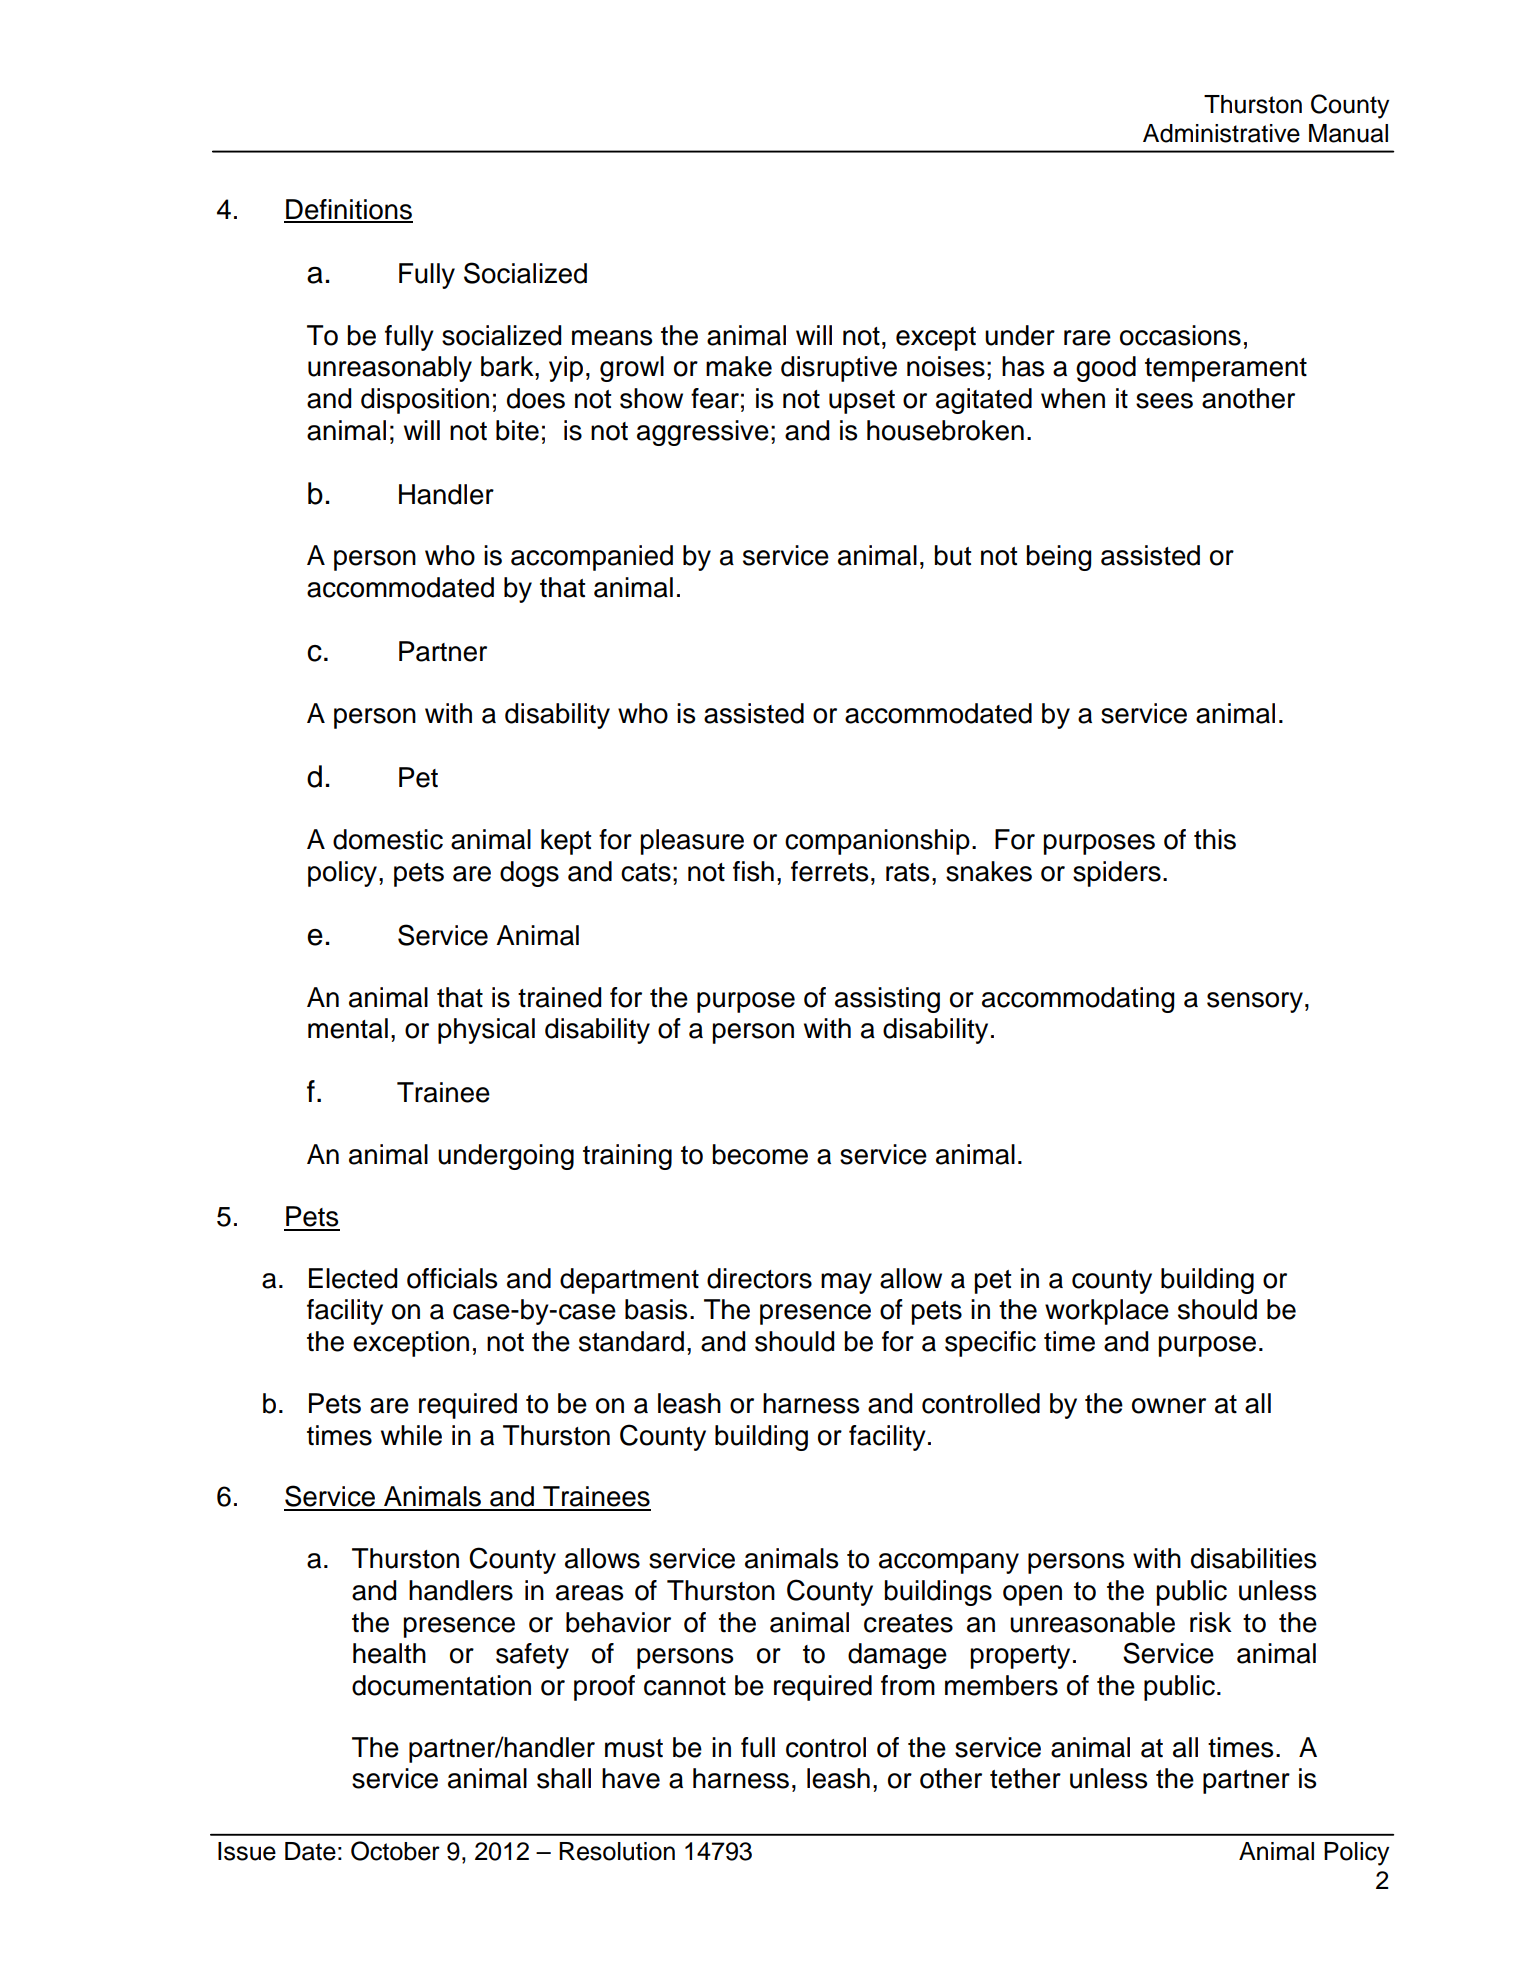  Describe the element at coordinates (353, 1278) in the screenshot. I see `Elected` at that location.
